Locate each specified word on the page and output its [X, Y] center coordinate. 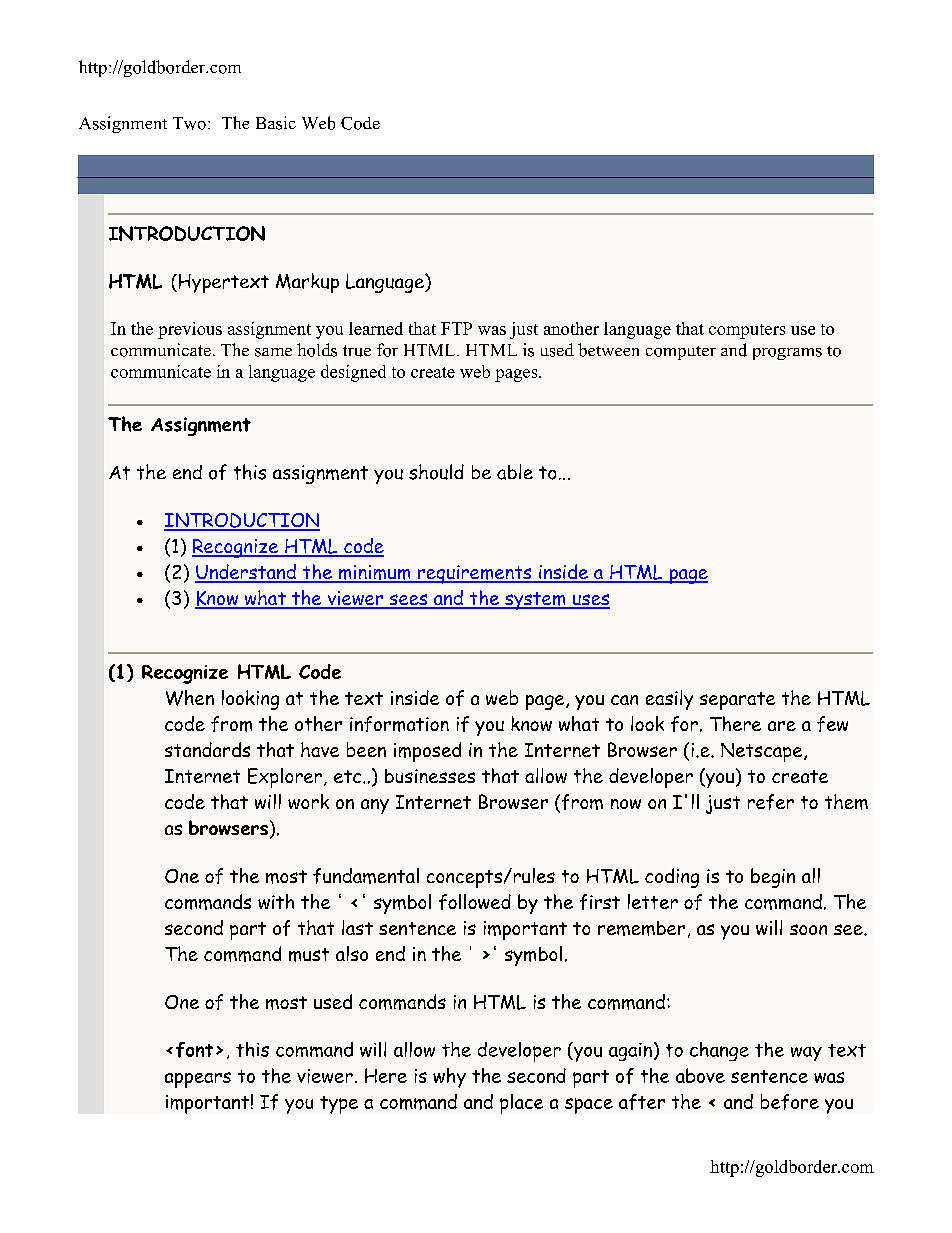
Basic [276, 123]
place [521, 1104]
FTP [456, 328]
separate [737, 701]
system [535, 601]
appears [198, 1080]
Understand [246, 573]
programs [787, 354]
